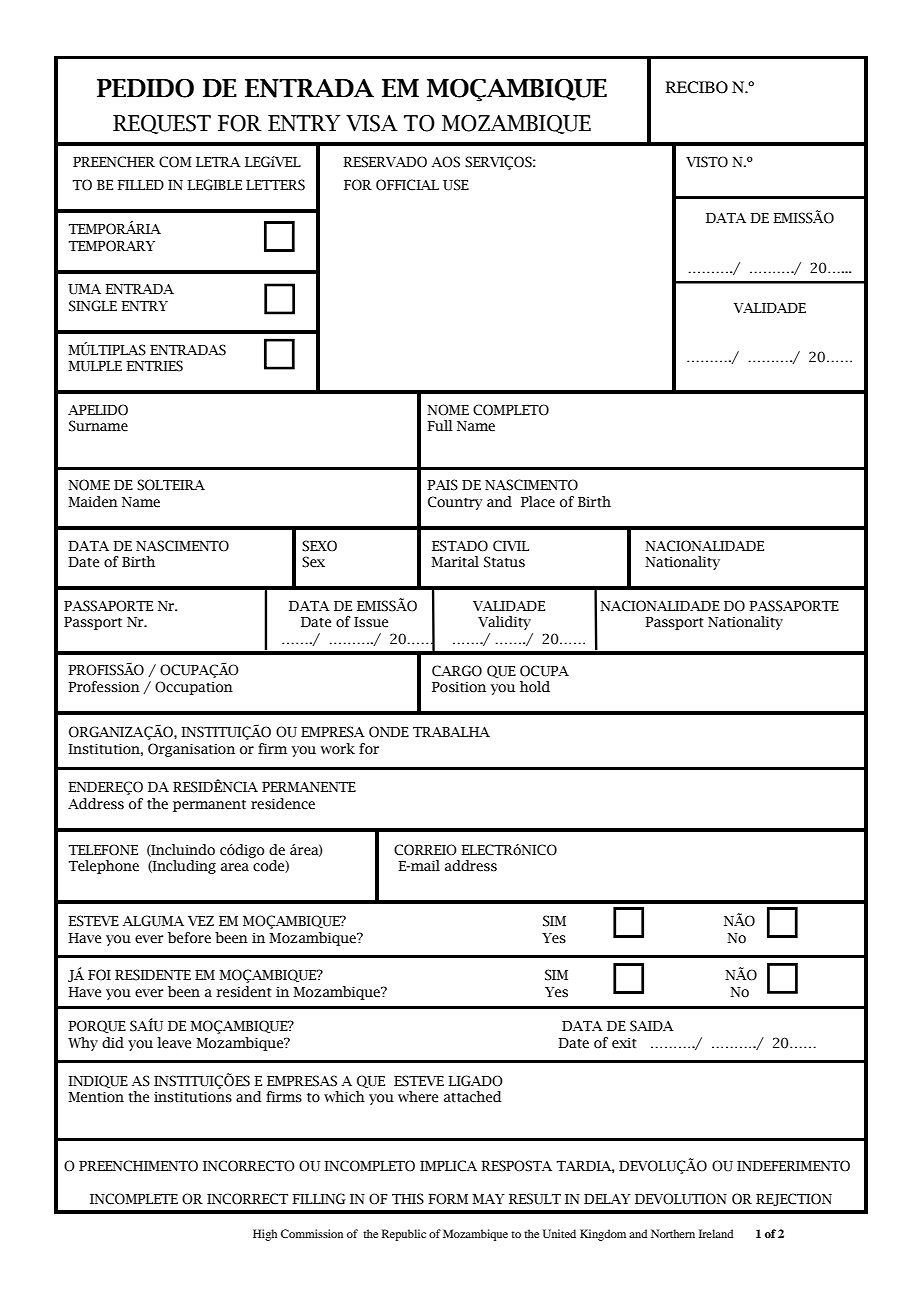 The width and height of the document is (924, 1308). What do you see at coordinates (134, 1199) in the document?
I see `INCOMPLETE` at bounding box center [134, 1199].
